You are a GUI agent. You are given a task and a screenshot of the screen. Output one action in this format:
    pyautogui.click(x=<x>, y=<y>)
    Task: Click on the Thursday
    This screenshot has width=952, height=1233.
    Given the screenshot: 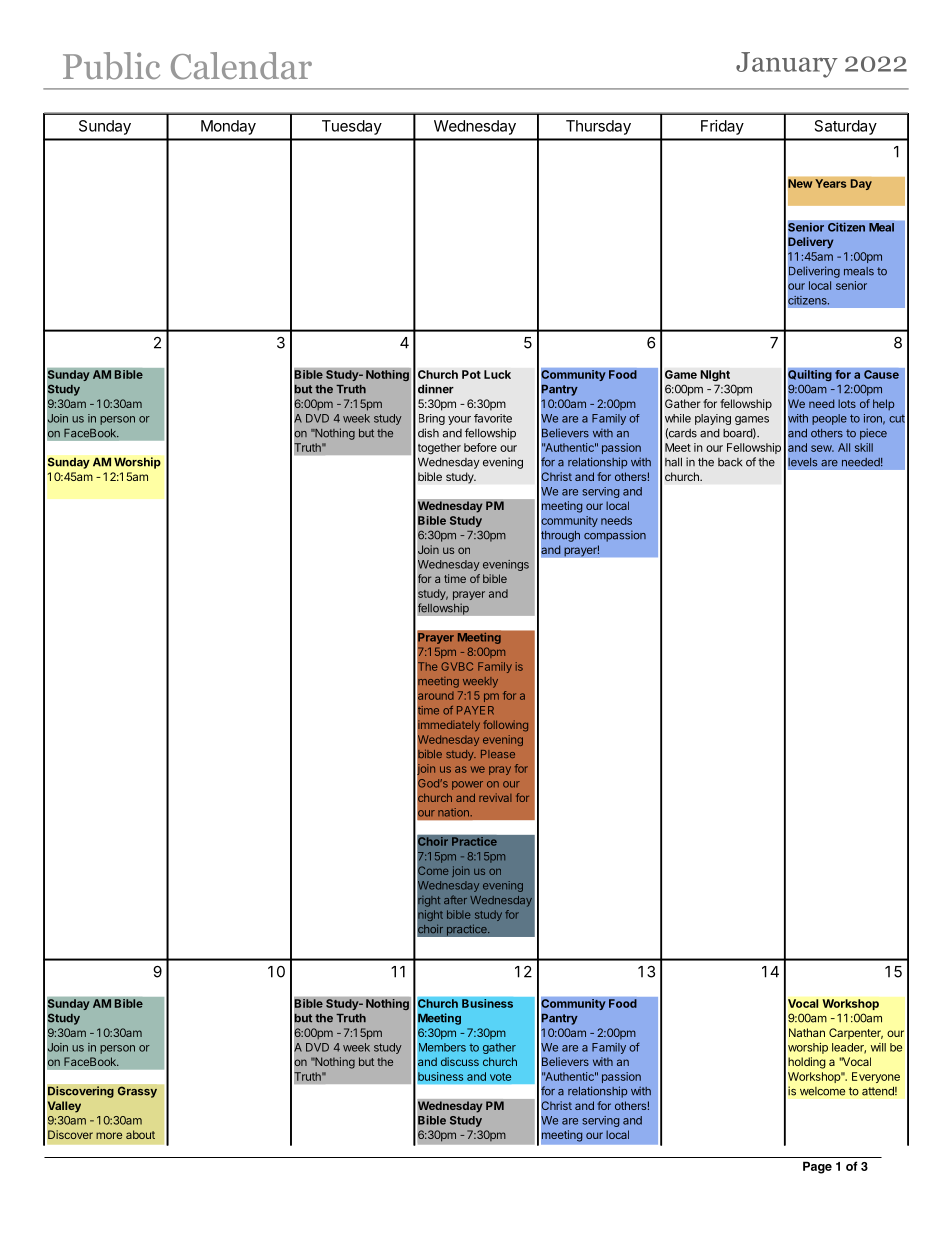 What is the action you would take?
    pyautogui.click(x=598, y=127)
